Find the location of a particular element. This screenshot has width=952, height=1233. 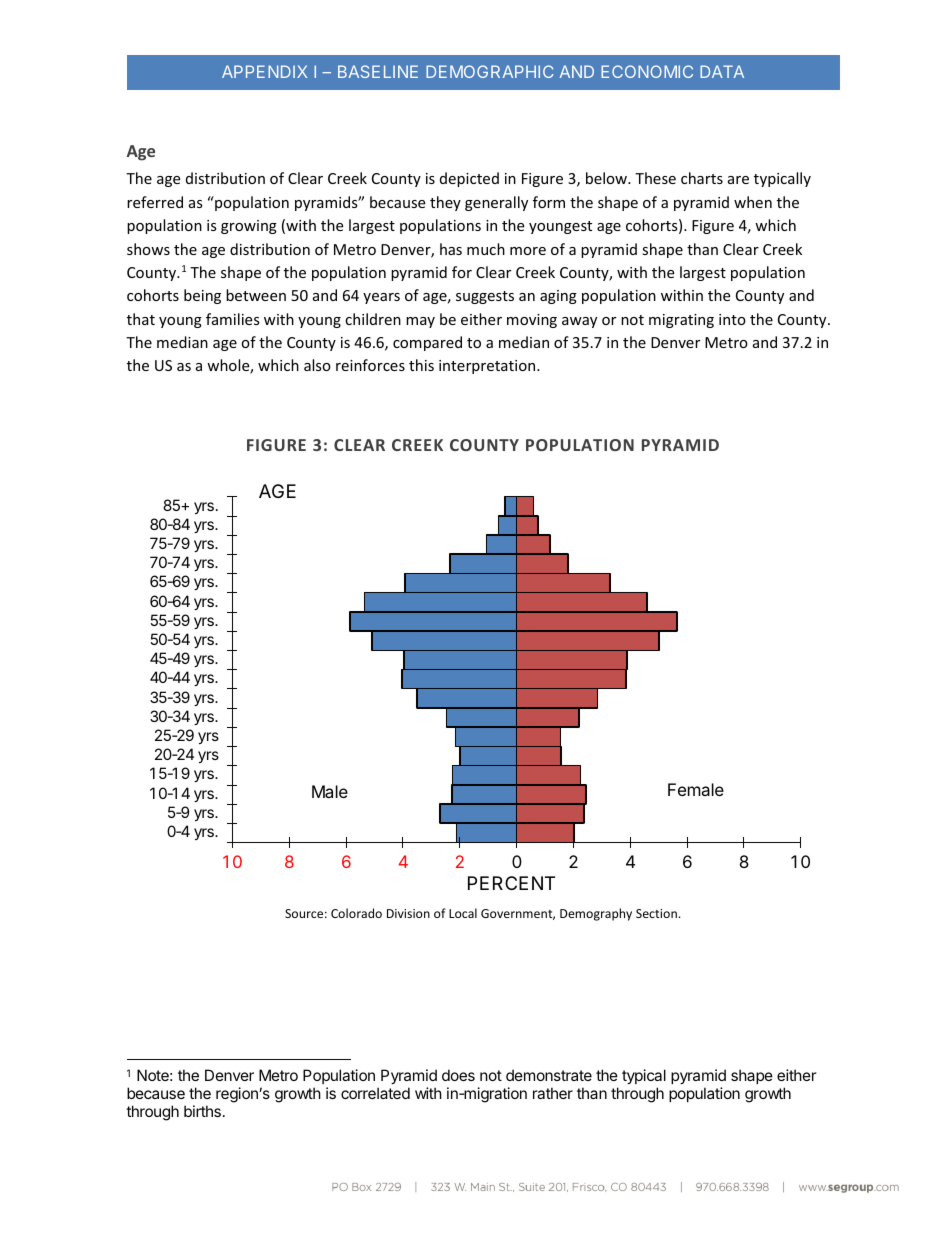

does is located at coordinates (458, 1075).
